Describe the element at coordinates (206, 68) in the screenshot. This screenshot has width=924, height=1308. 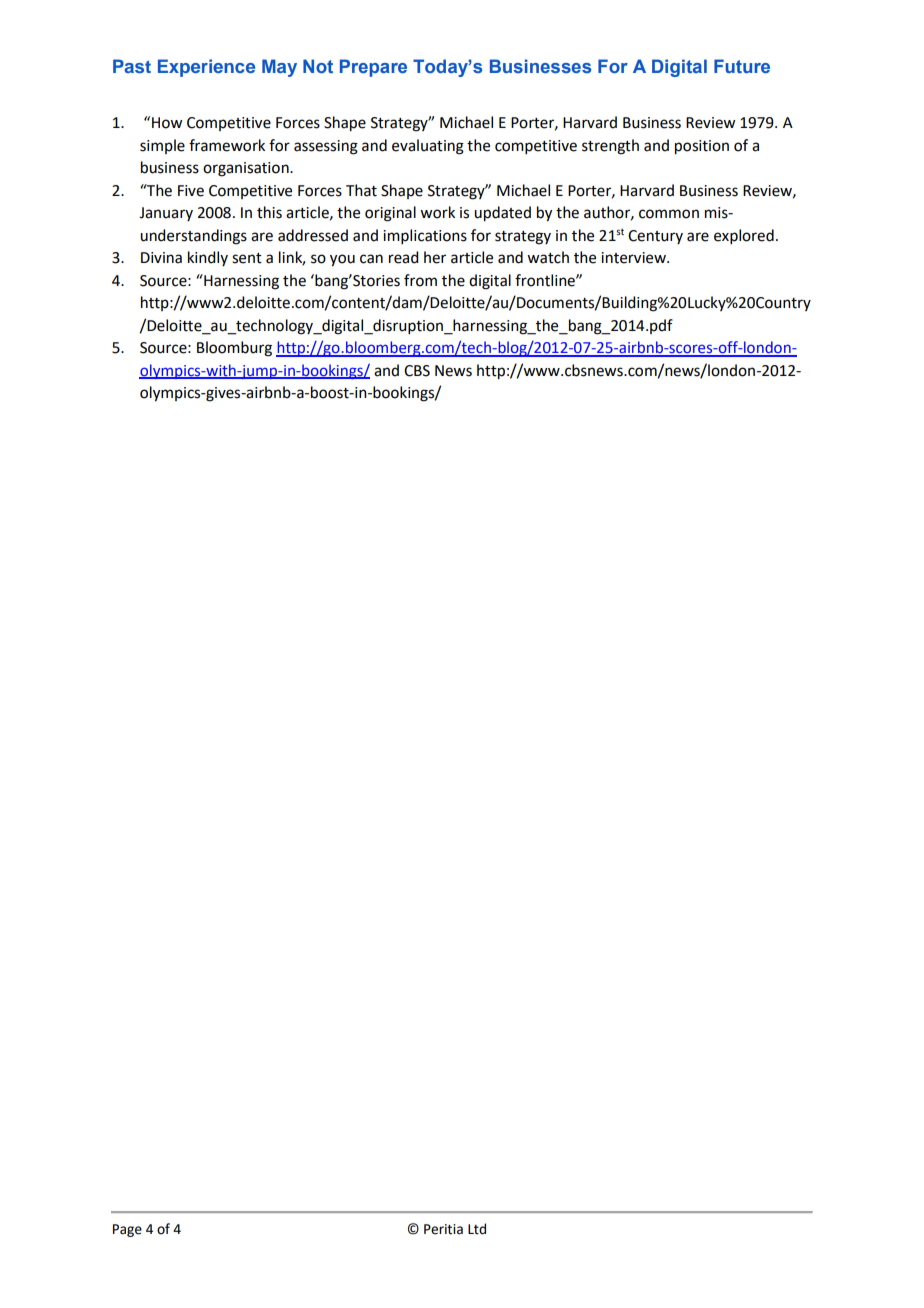
I see `Experience` at that location.
